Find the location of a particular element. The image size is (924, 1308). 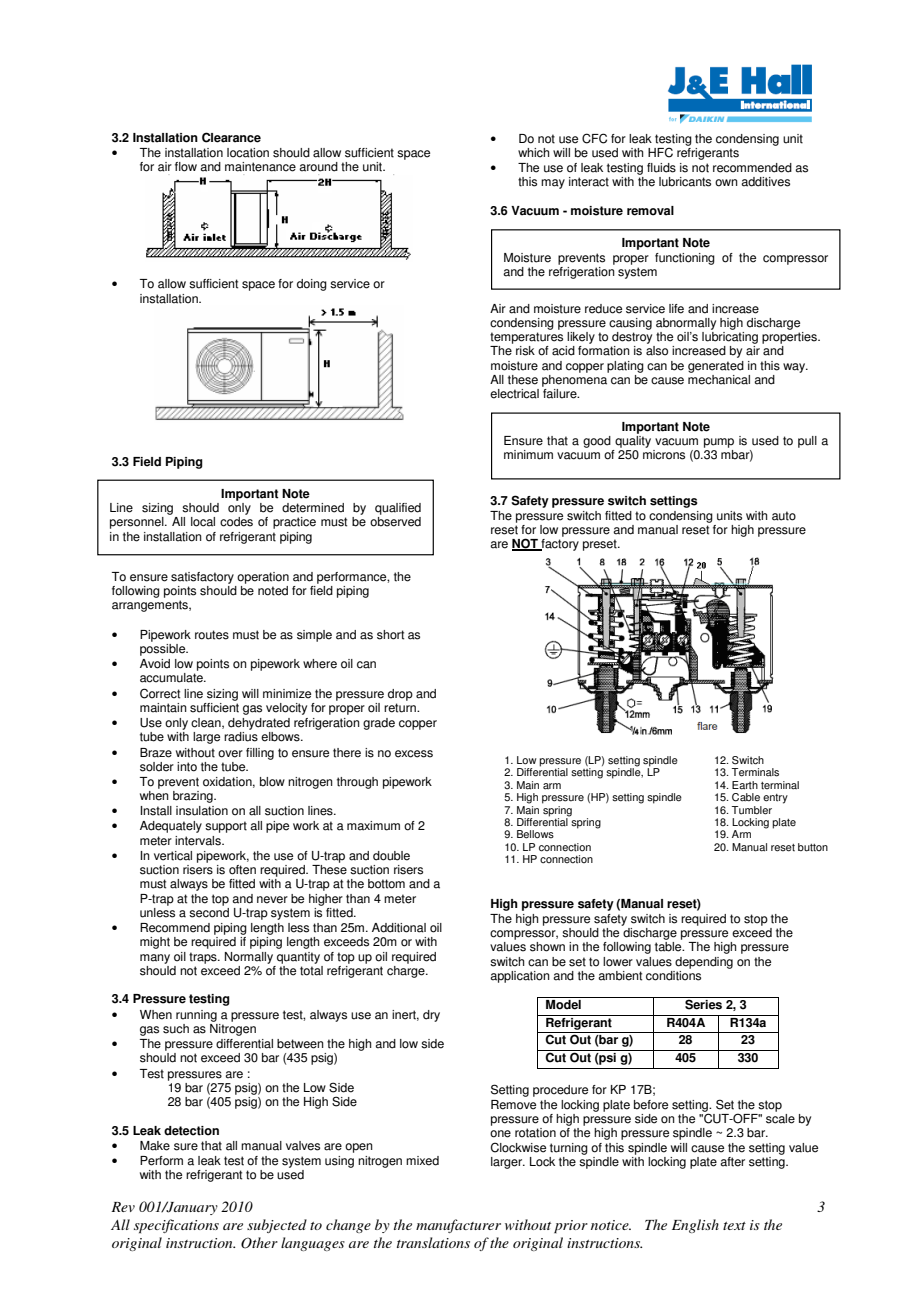

manufacturer is located at coordinates (458, 1226).
